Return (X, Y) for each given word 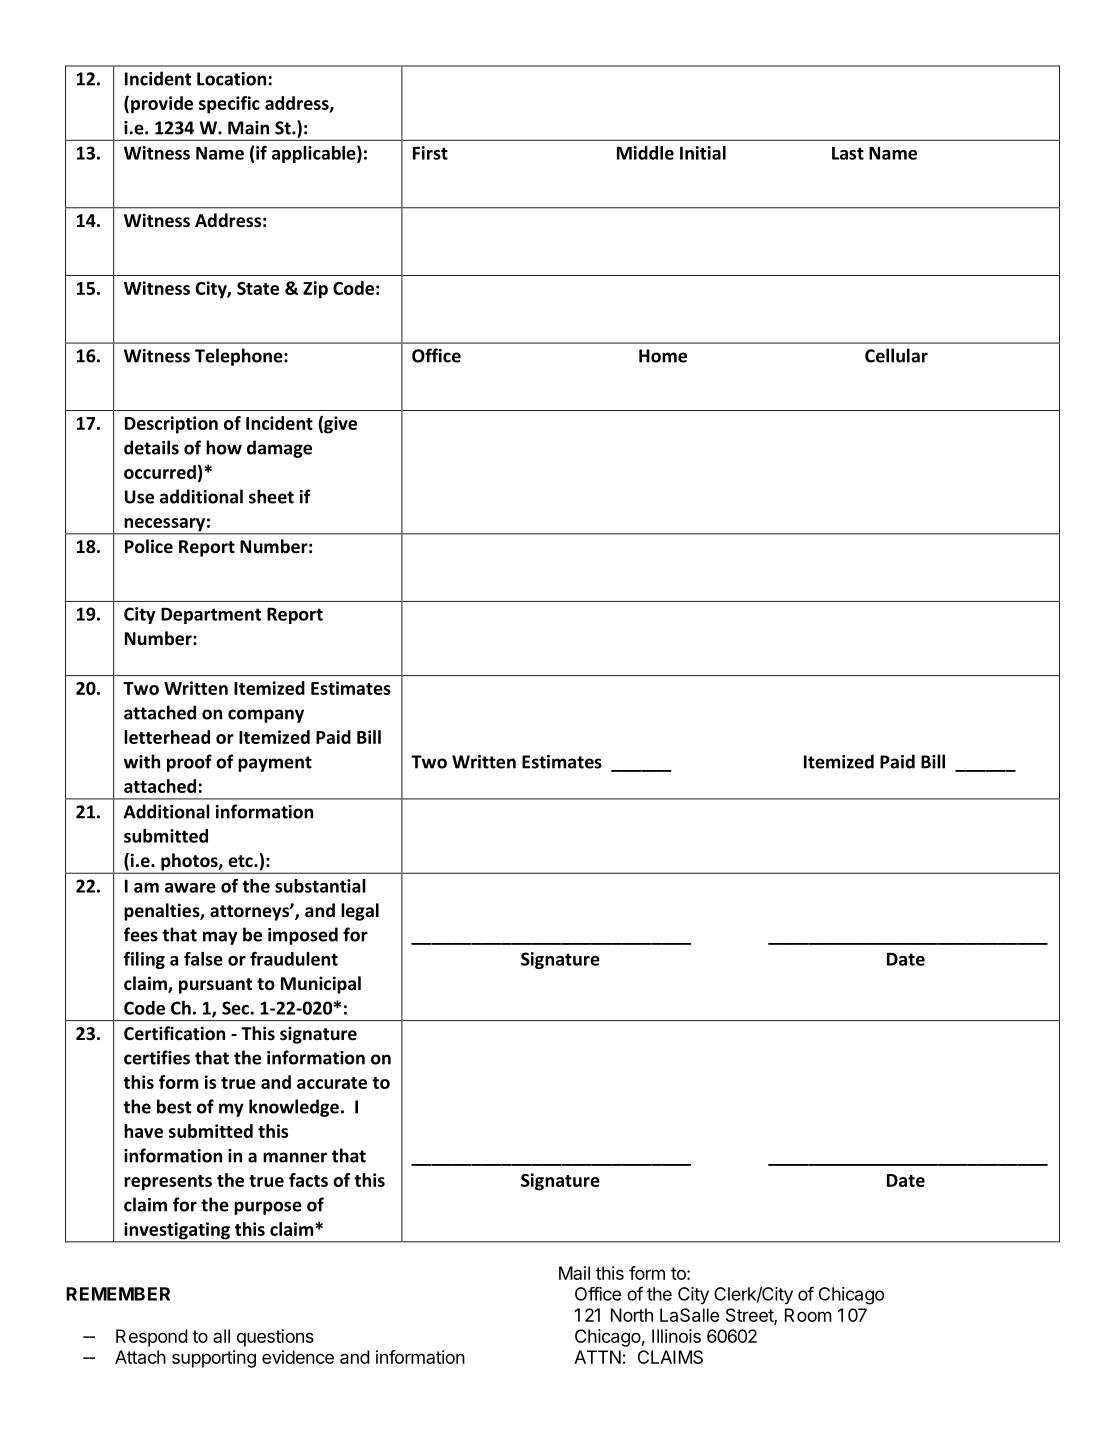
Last (848, 153)
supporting (214, 1359)
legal (360, 912)
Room (808, 1315)
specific (229, 105)
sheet (271, 496)
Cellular (896, 355)
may (220, 938)
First (430, 153)
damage (279, 449)
